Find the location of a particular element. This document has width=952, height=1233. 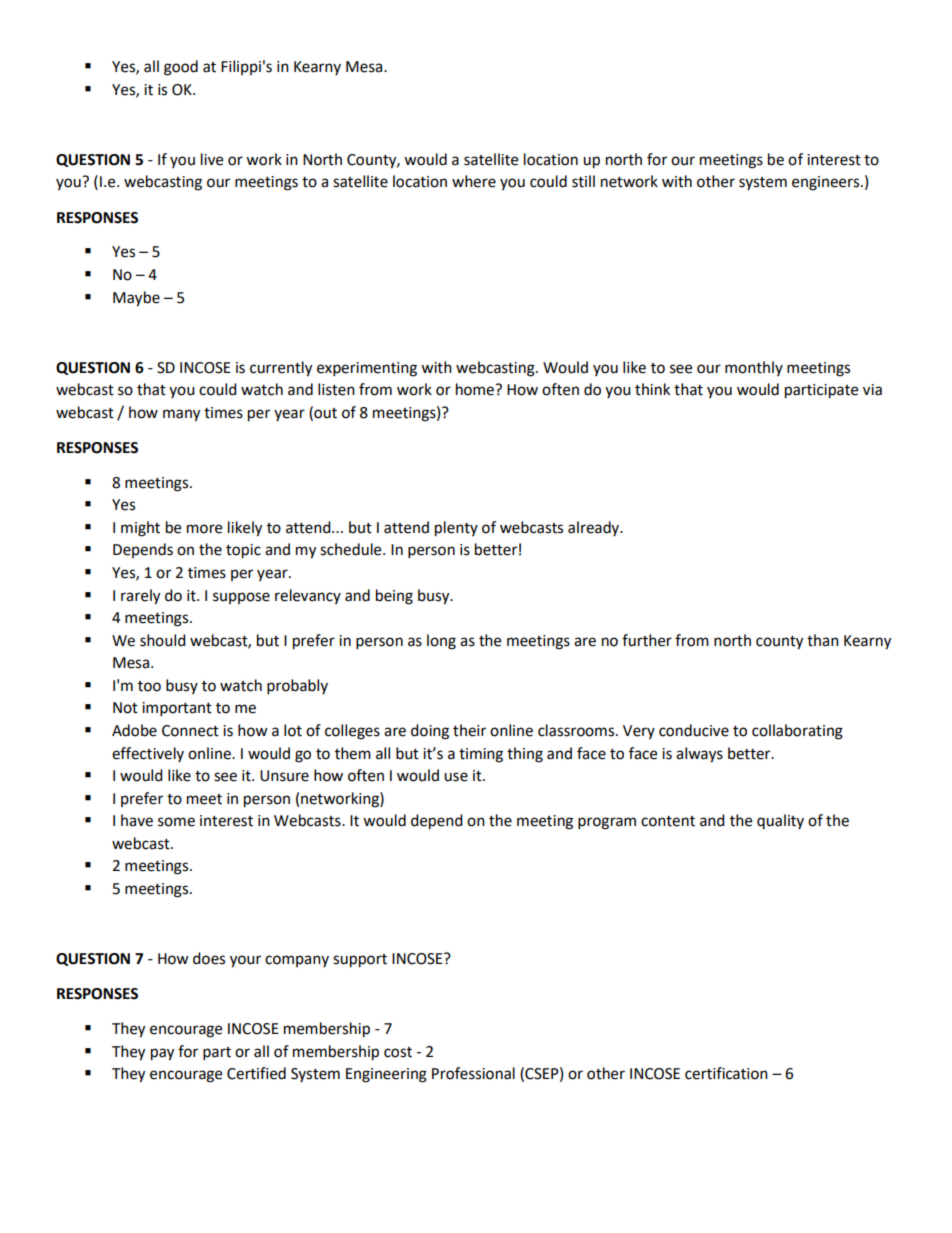

topic is located at coordinates (243, 551).
